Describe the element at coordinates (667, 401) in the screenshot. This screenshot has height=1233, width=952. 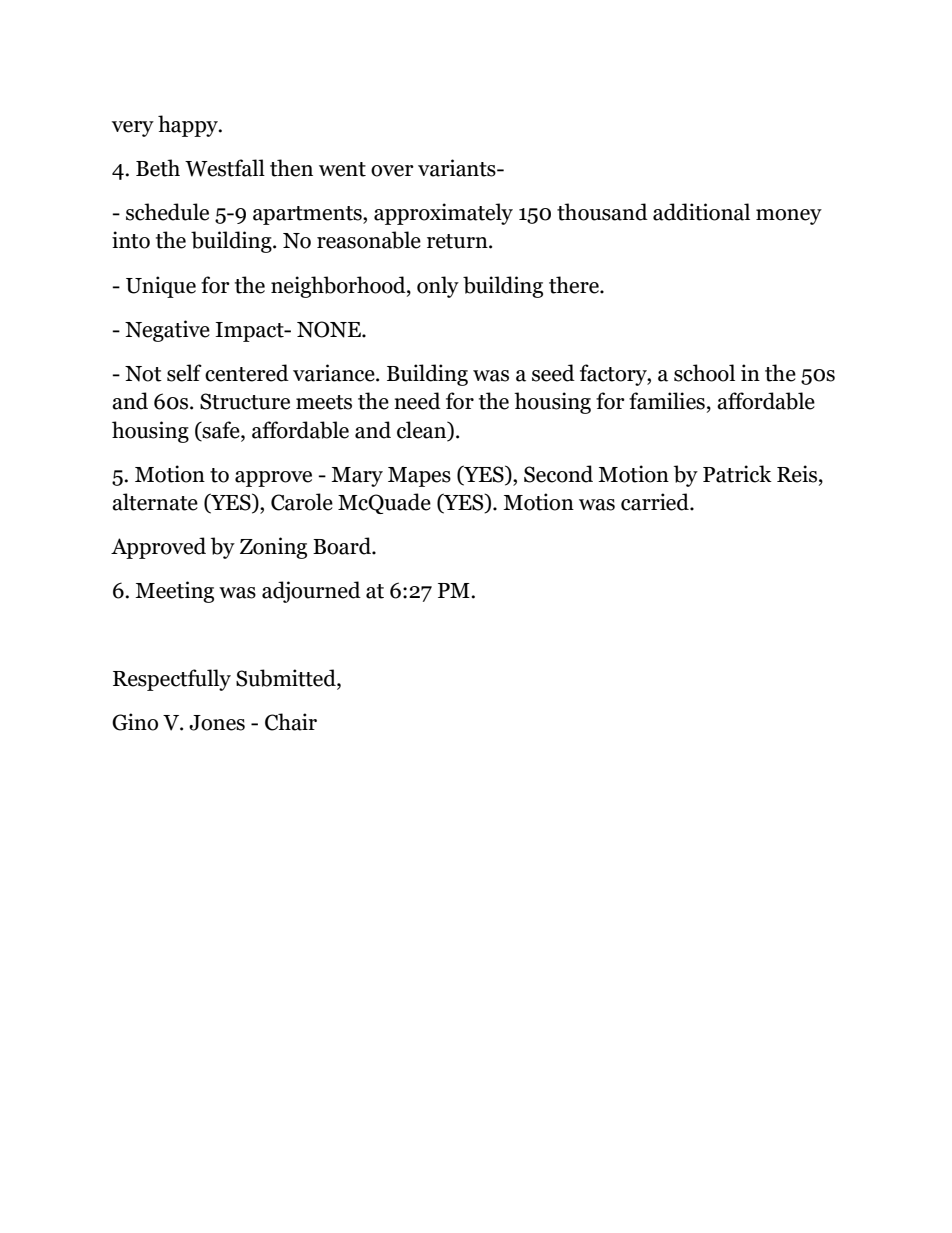
I see `families` at that location.
